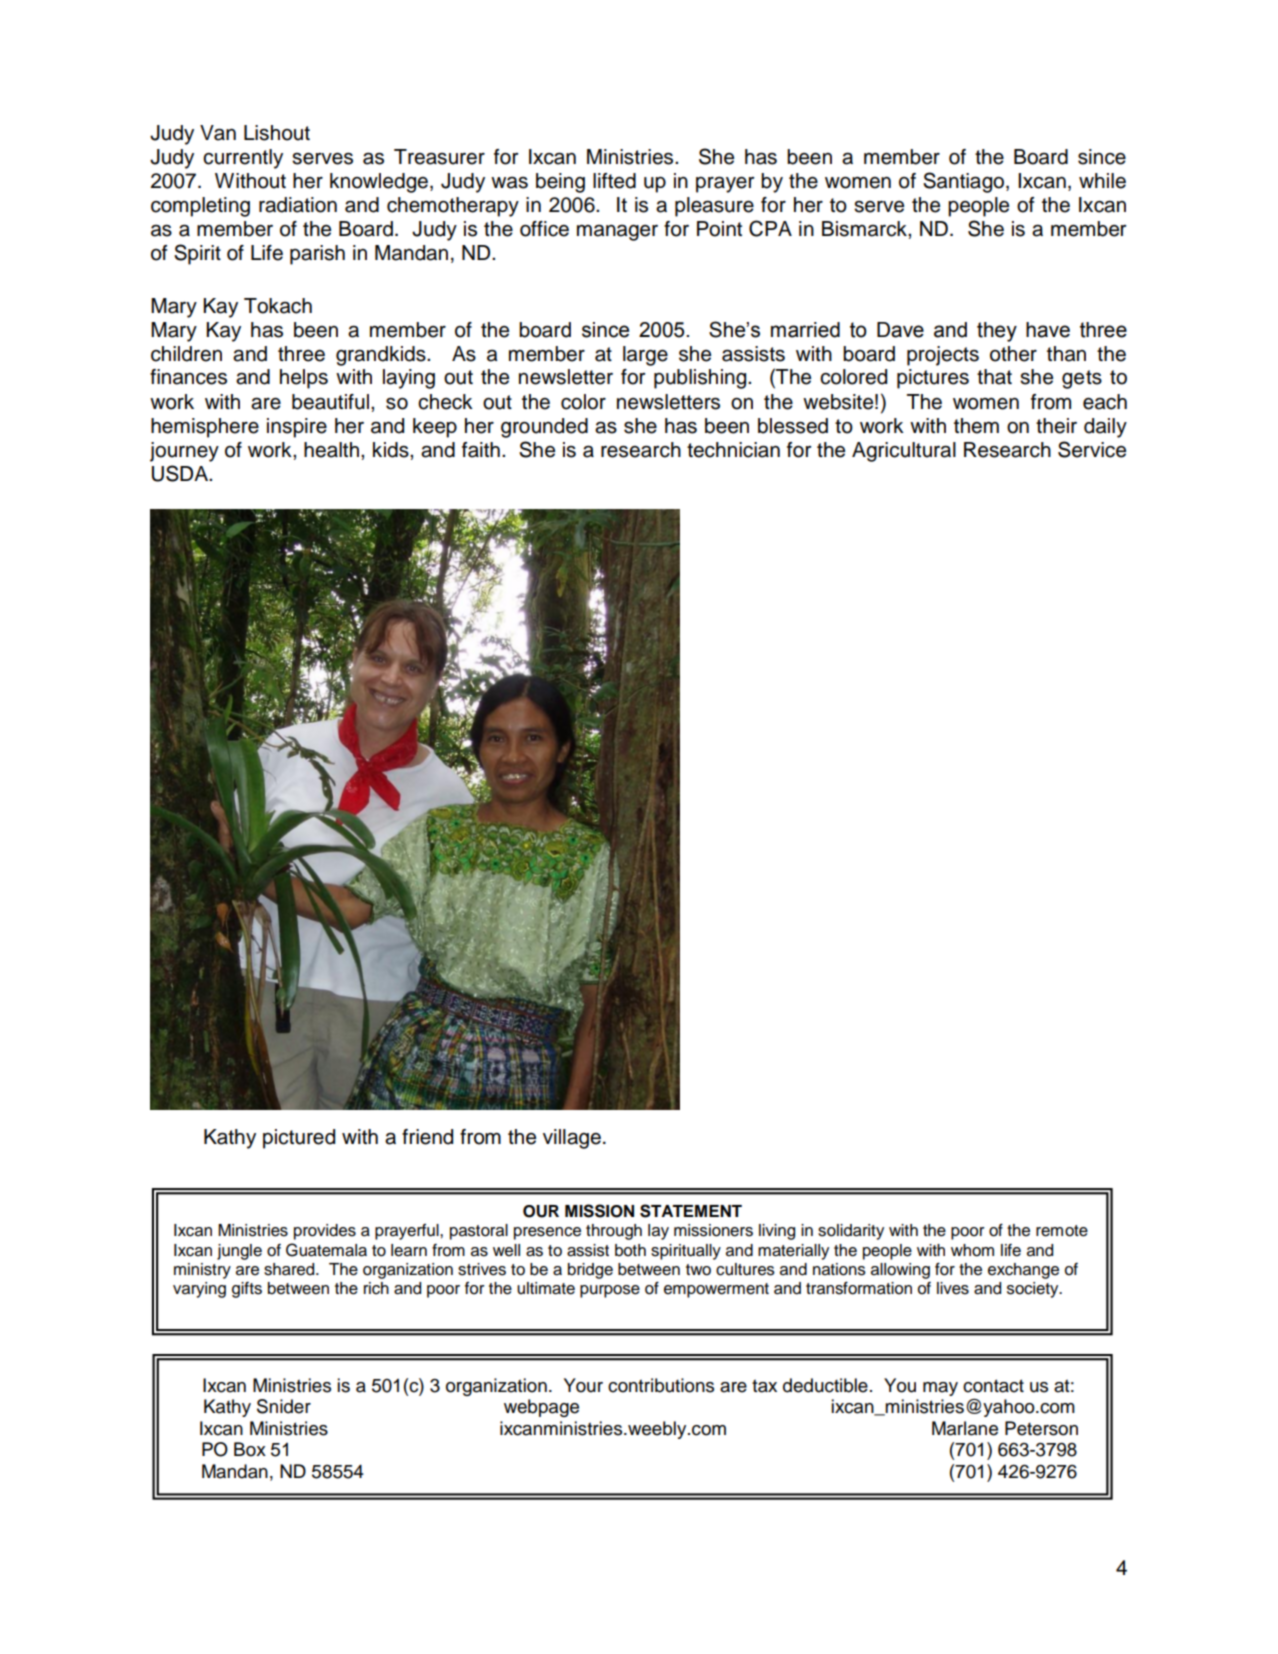 Image resolution: width=1278 pixels, height=1654 pixels. Describe the element at coordinates (733, 450) in the page. I see `technician` at that location.
